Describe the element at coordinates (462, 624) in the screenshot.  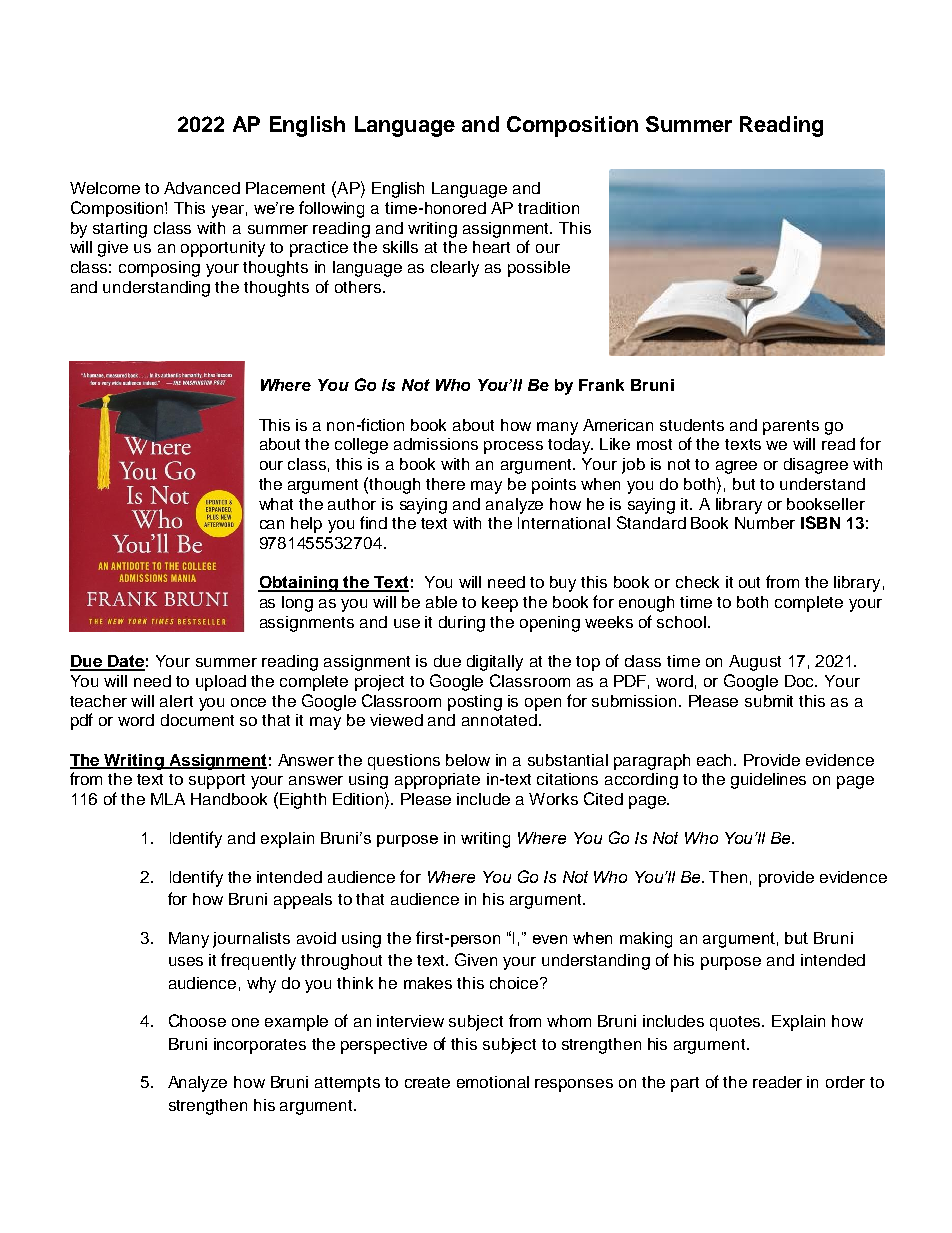
I see `during` at that location.
